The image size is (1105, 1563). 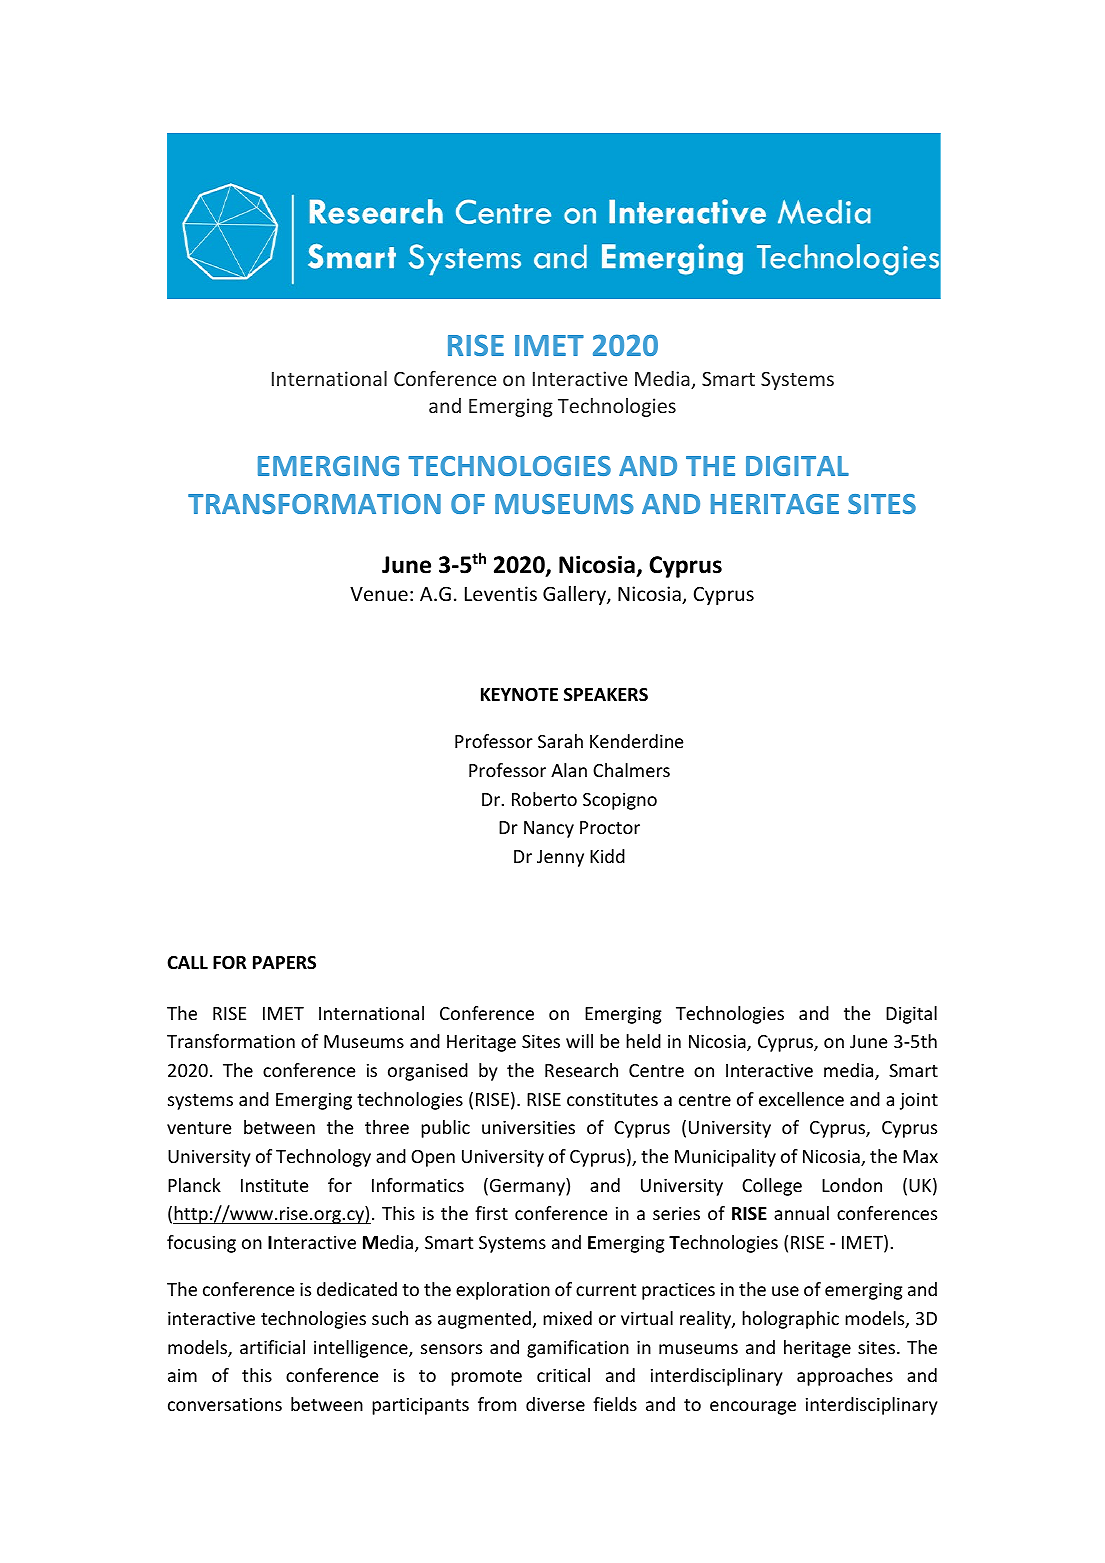 What do you see at coordinates (801, 1099) in the screenshot?
I see `excellence` at bounding box center [801, 1099].
